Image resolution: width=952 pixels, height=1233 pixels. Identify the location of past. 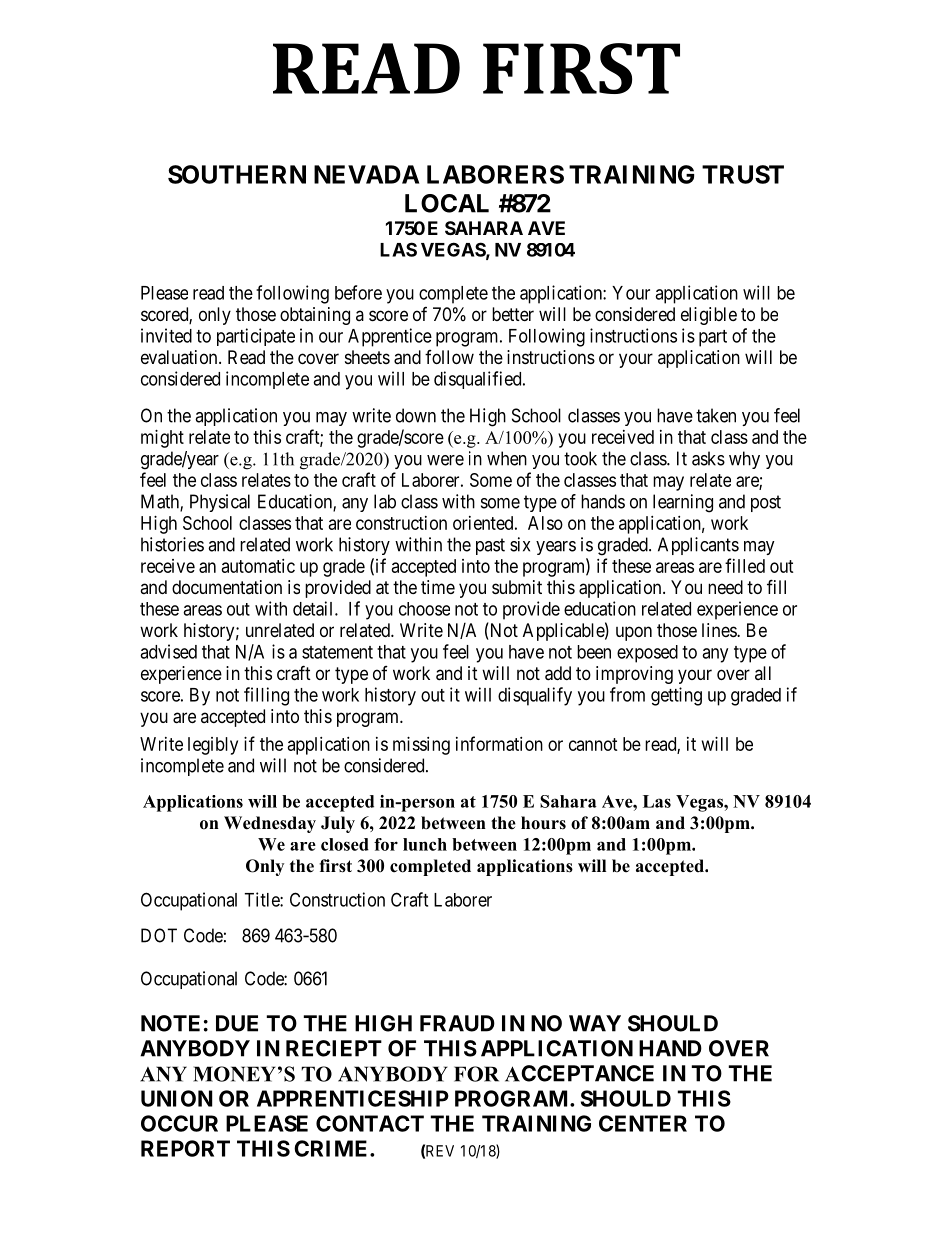
(490, 546).
